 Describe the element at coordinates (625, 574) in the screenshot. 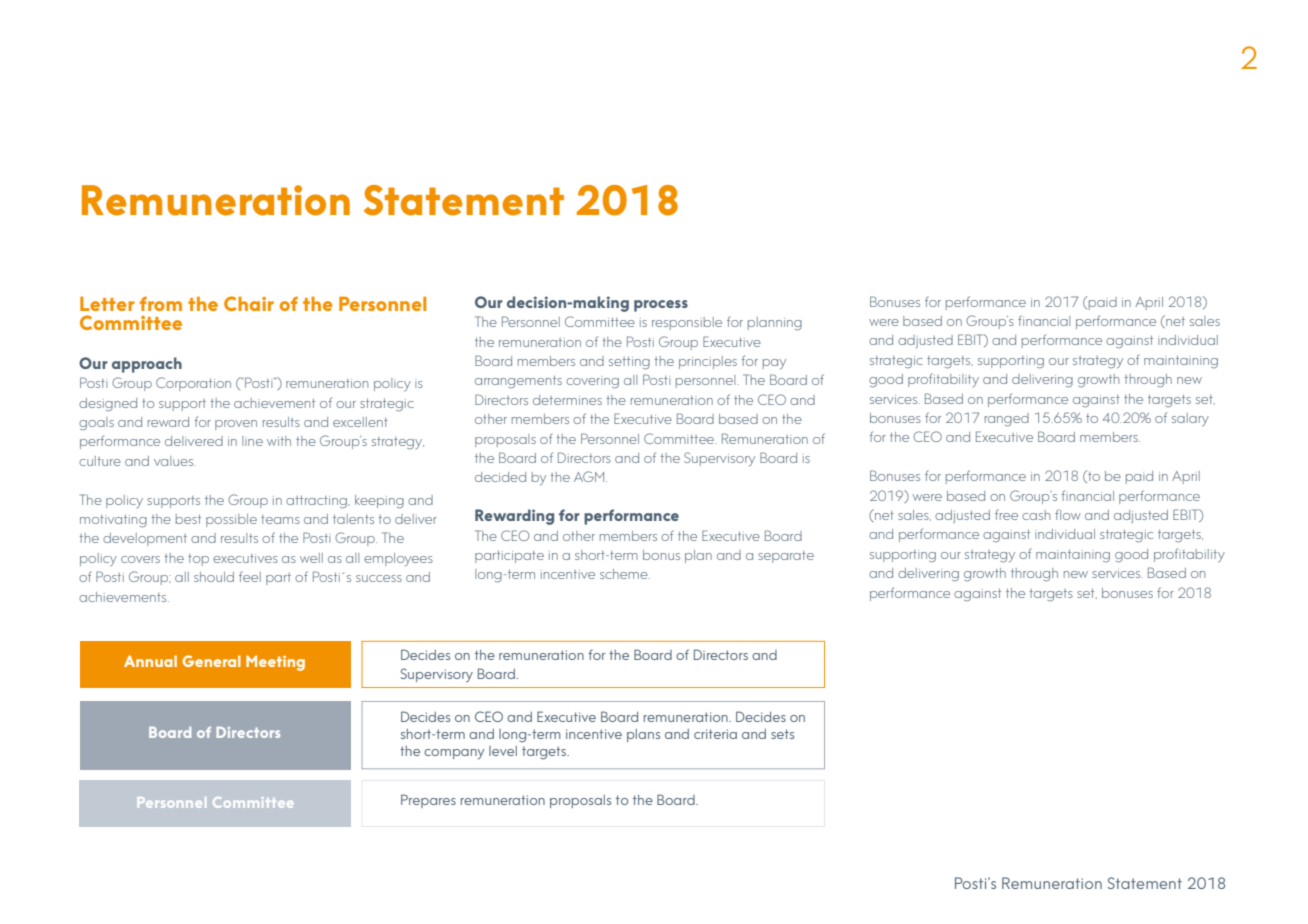

I see `scheme` at that location.
